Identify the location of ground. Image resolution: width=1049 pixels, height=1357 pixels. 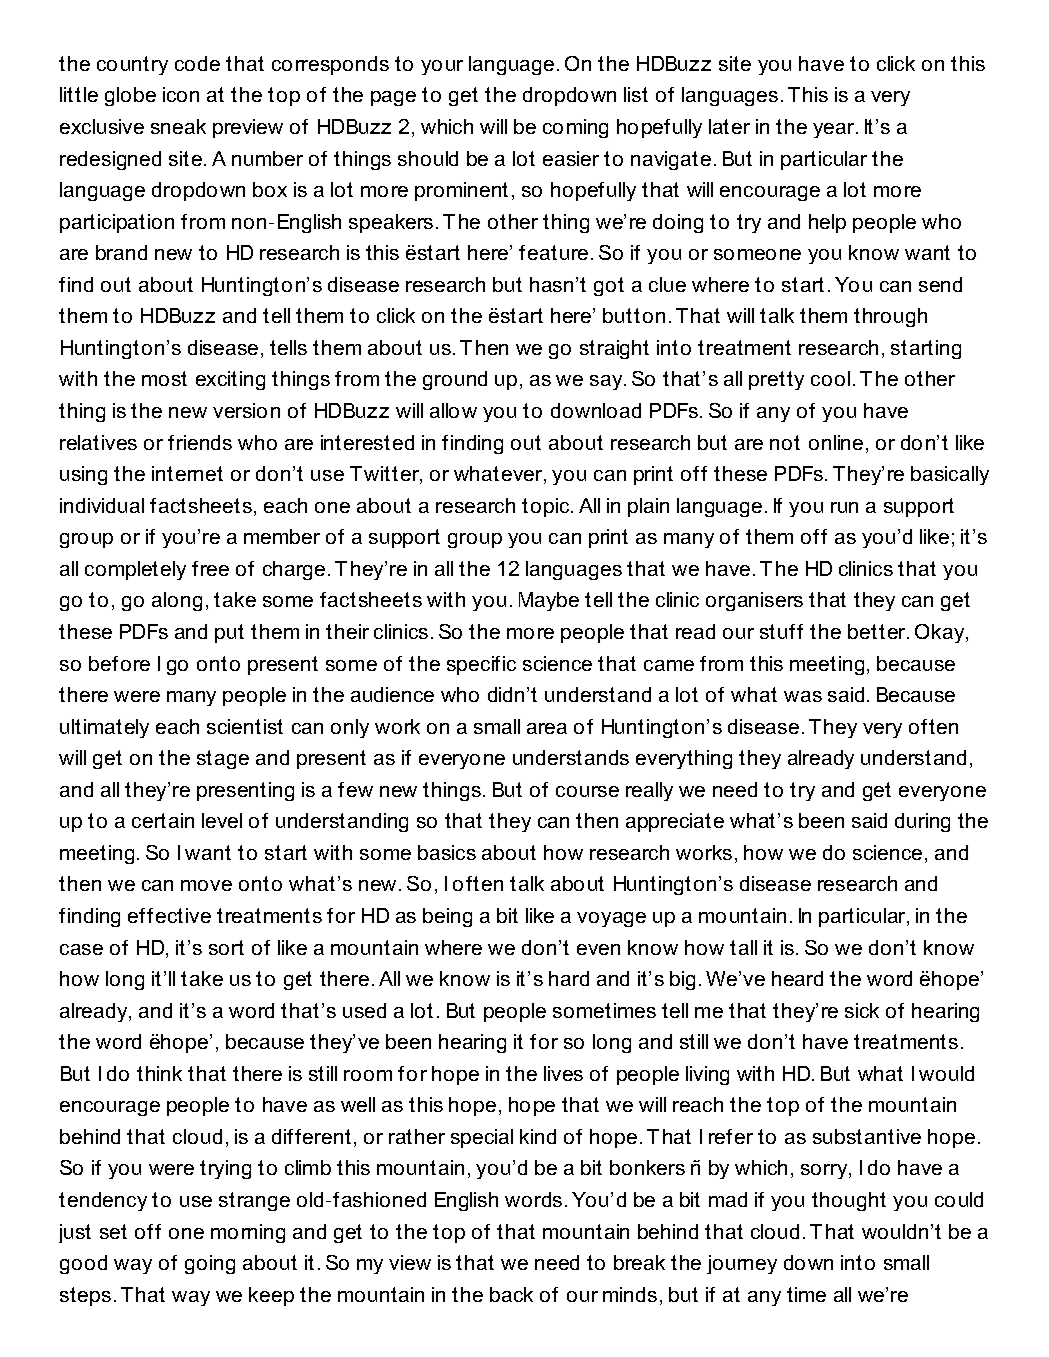
(455, 380).
